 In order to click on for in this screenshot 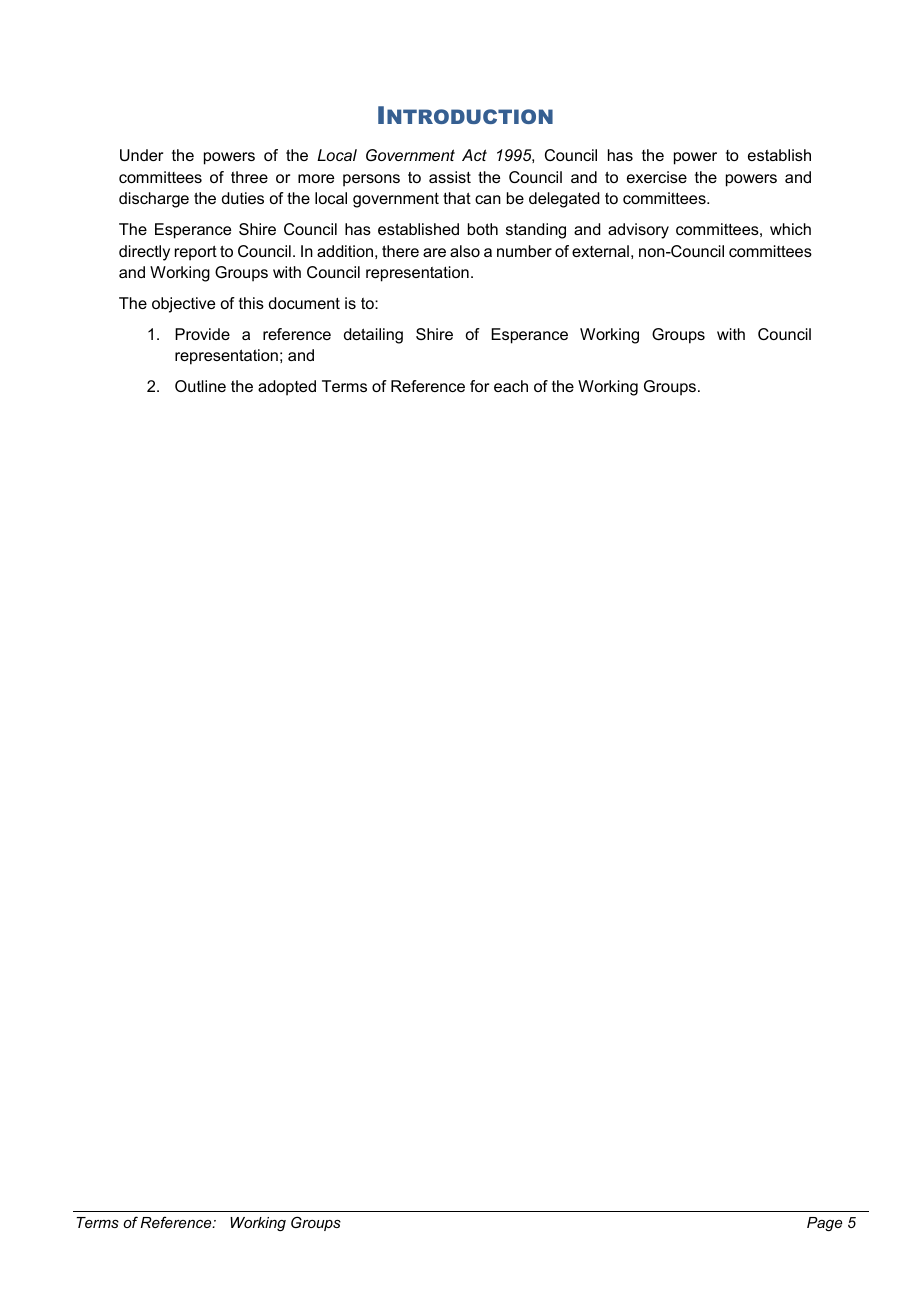, I will do `click(479, 386)`.
